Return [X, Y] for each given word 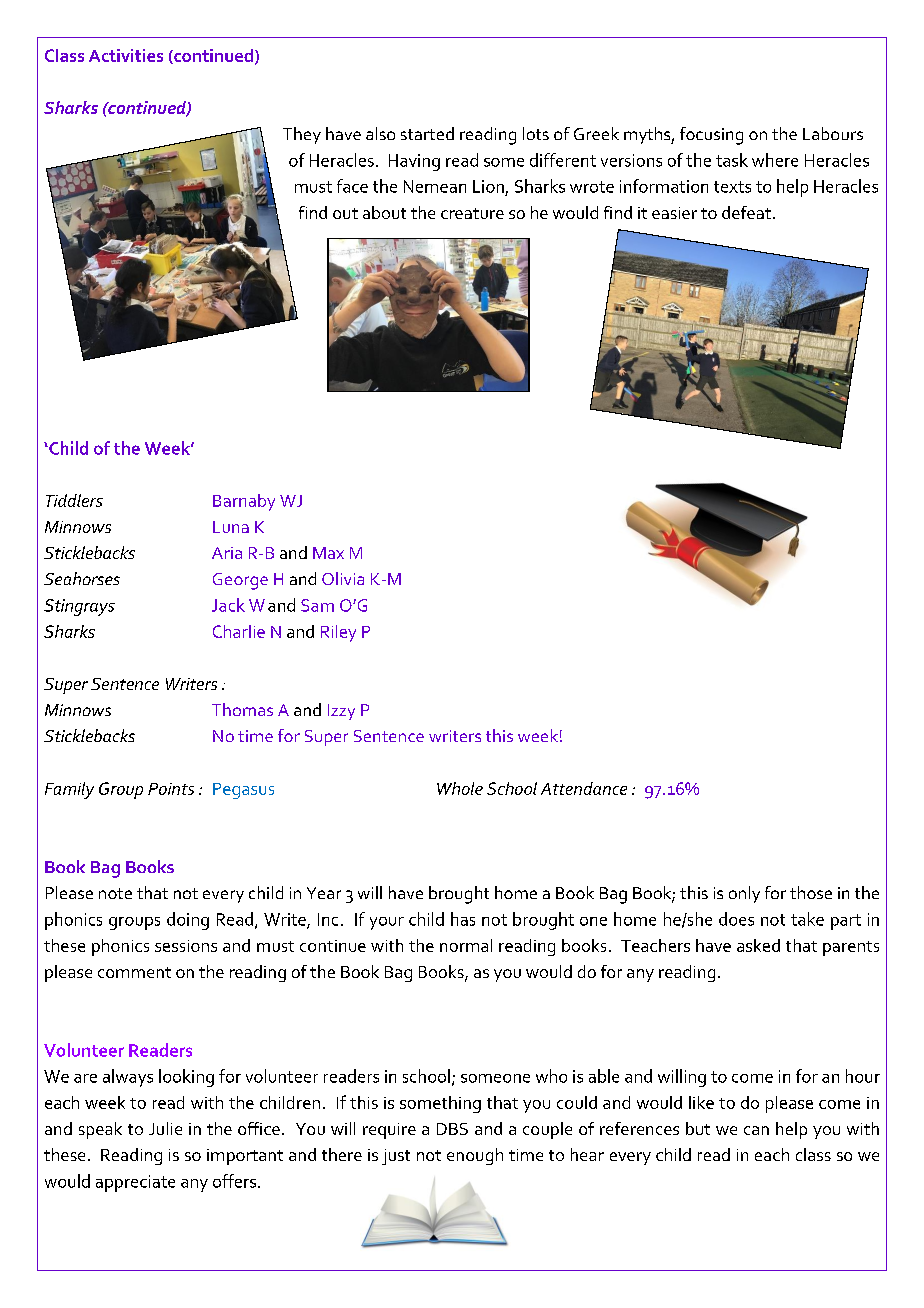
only [744, 894]
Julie [165, 1128]
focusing [711, 136]
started [427, 133]
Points [171, 789]
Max [328, 553]
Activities [126, 55]
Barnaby [244, 502]
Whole [460, 788]
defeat [746, 212]
